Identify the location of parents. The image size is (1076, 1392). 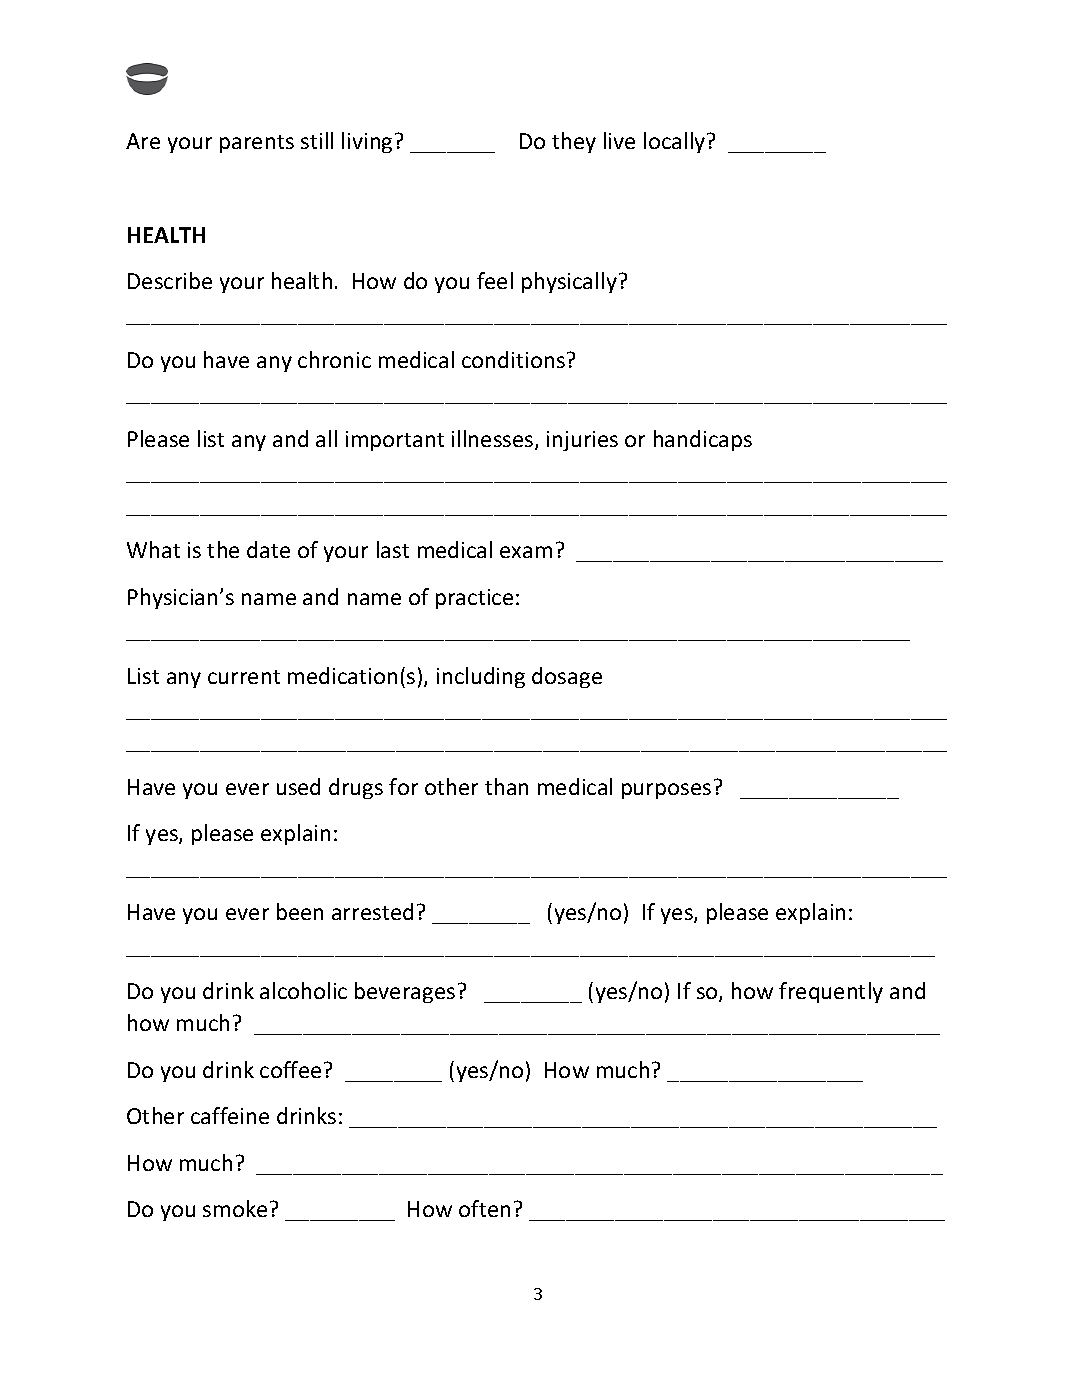
(257, 144).
